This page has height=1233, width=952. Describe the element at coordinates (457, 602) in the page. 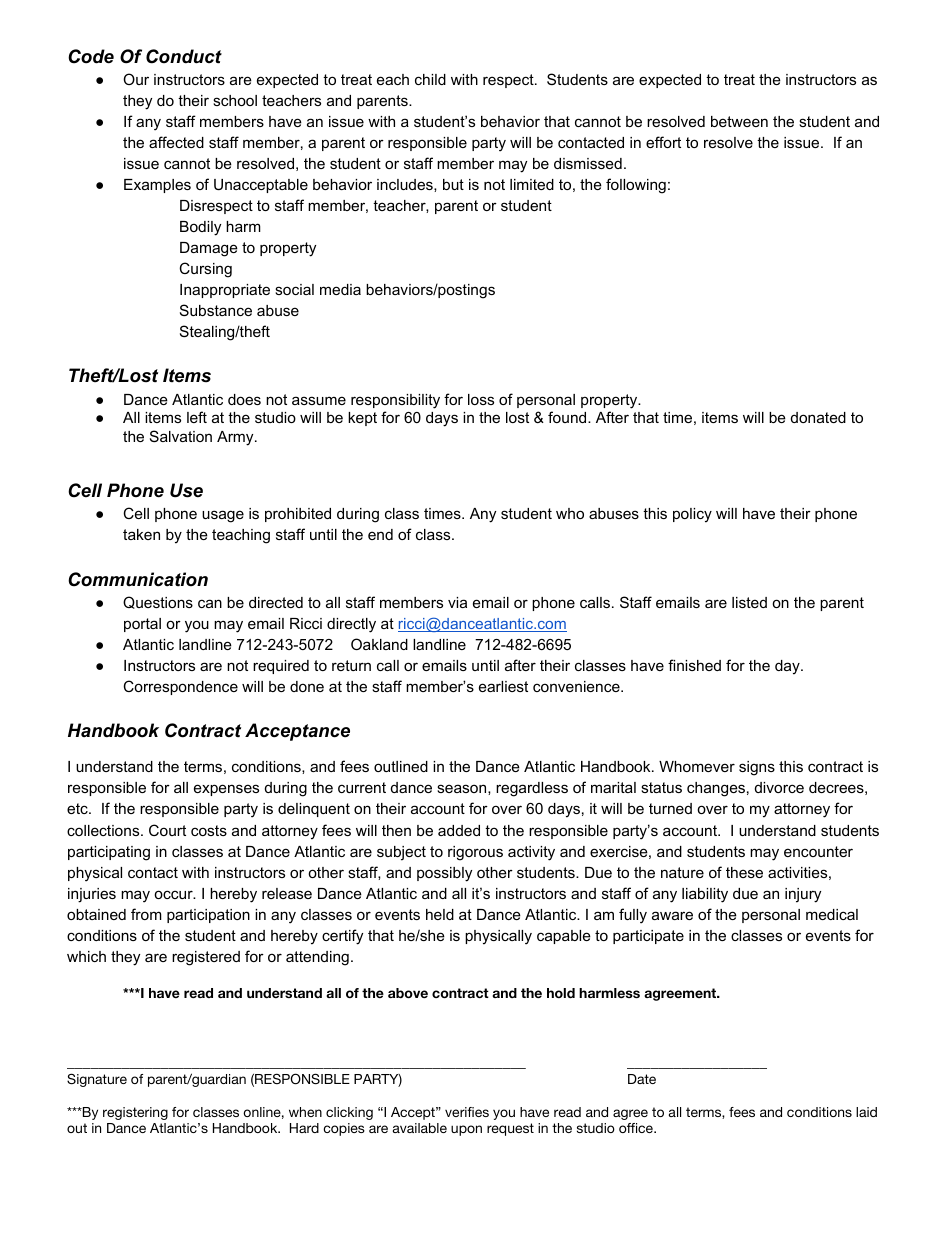

I see `via` at that location.
